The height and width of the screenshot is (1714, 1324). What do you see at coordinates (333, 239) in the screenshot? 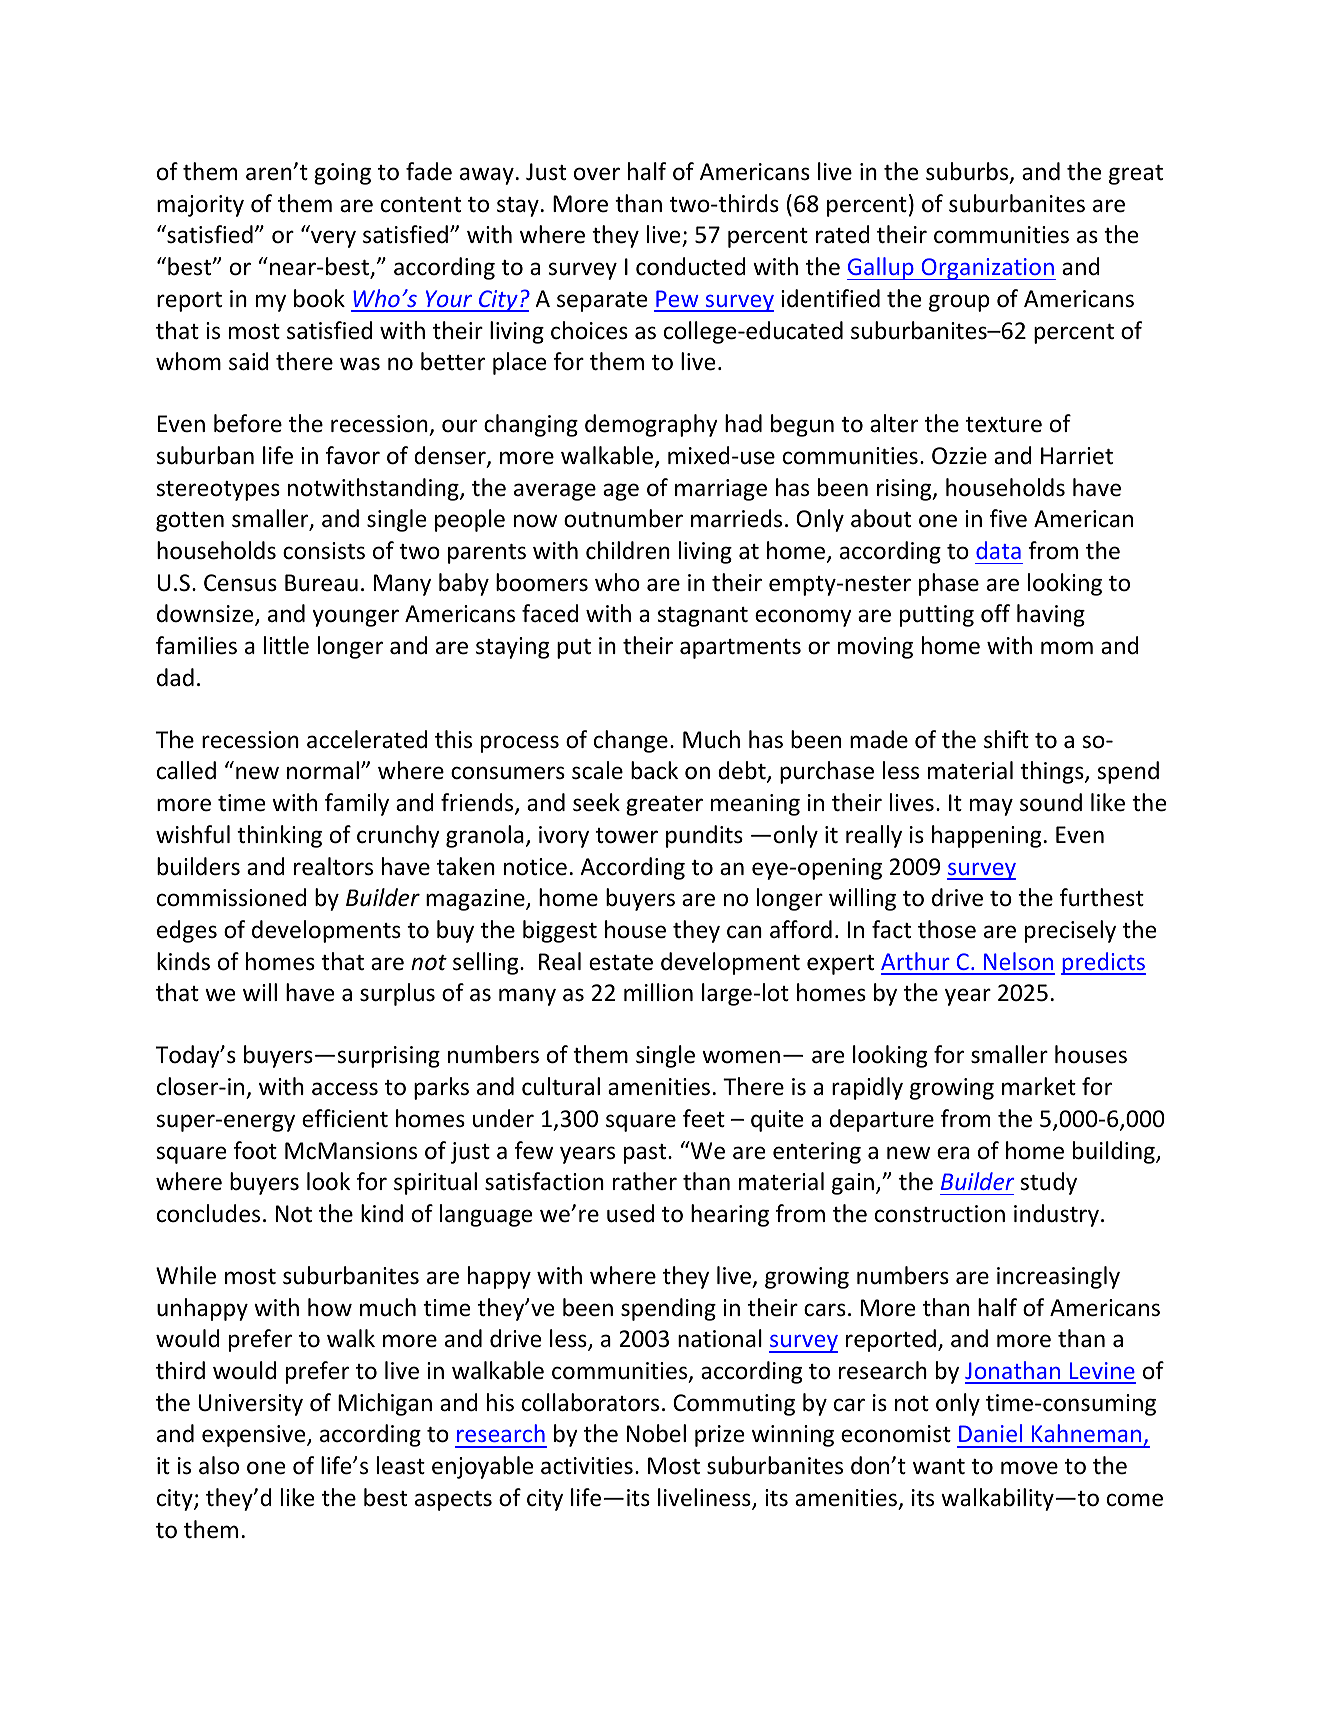
I see `very` at bounding box center [333, 239].
